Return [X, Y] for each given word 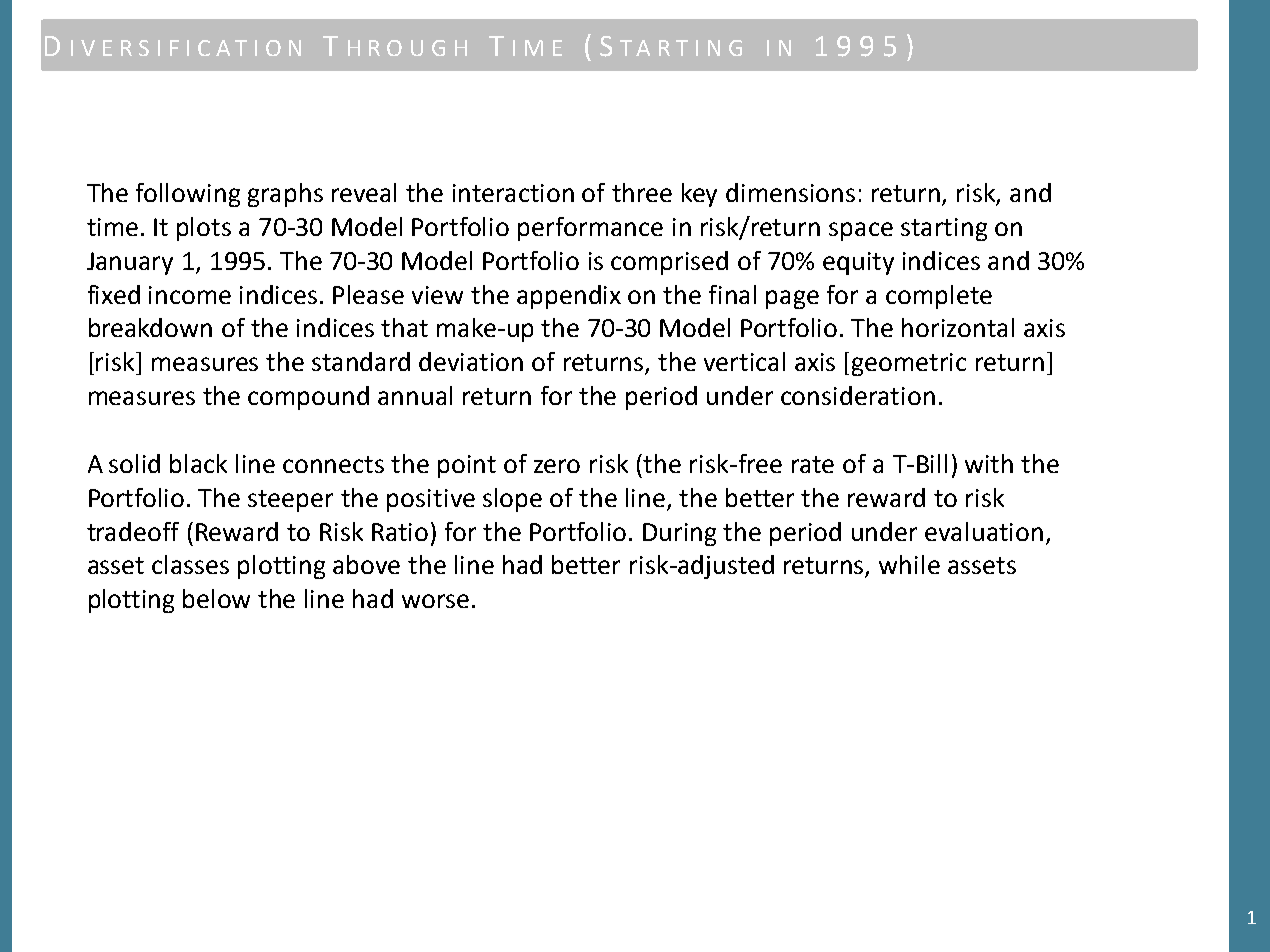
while [909, 564]
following [188, 195]
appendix [569, 297]
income [190, 295]
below [216, 598]
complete [939, 297]
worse [435, 601]
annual [415, 395]
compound [308, 398]
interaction [513, 193]
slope [512, 500]
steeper [290, 501]
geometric [909, 364]
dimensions [790, 192]
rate [813, 464]
